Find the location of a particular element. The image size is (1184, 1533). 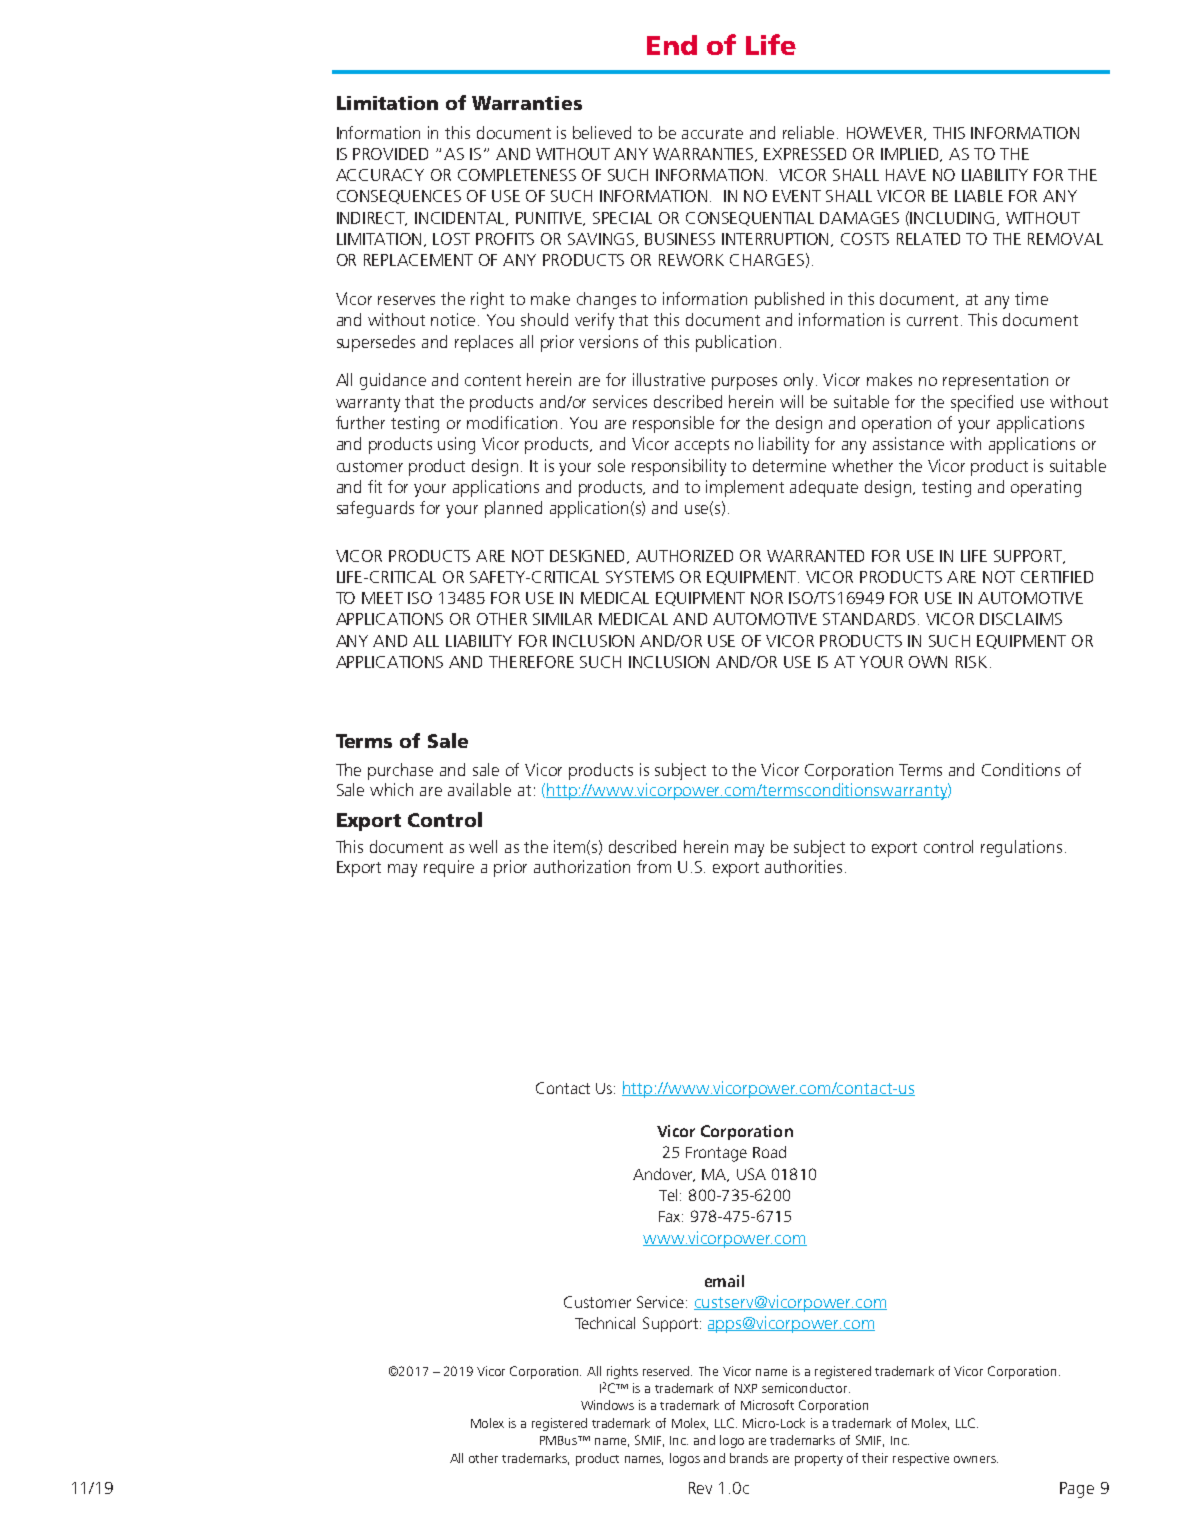

accurate is located at coordinates (712, 133).
